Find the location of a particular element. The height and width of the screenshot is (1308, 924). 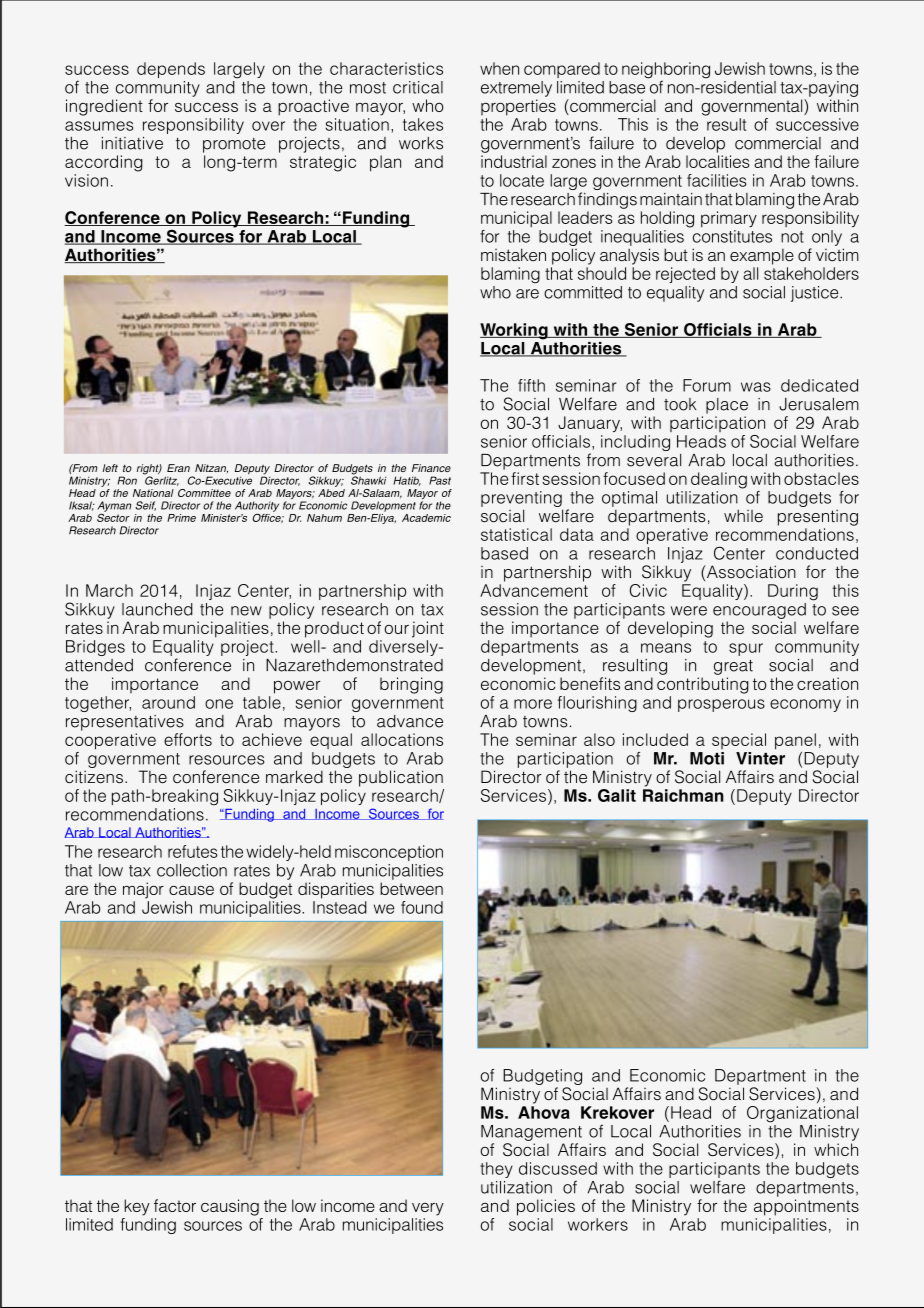

appointments is located at coordinates (806, 1207).
